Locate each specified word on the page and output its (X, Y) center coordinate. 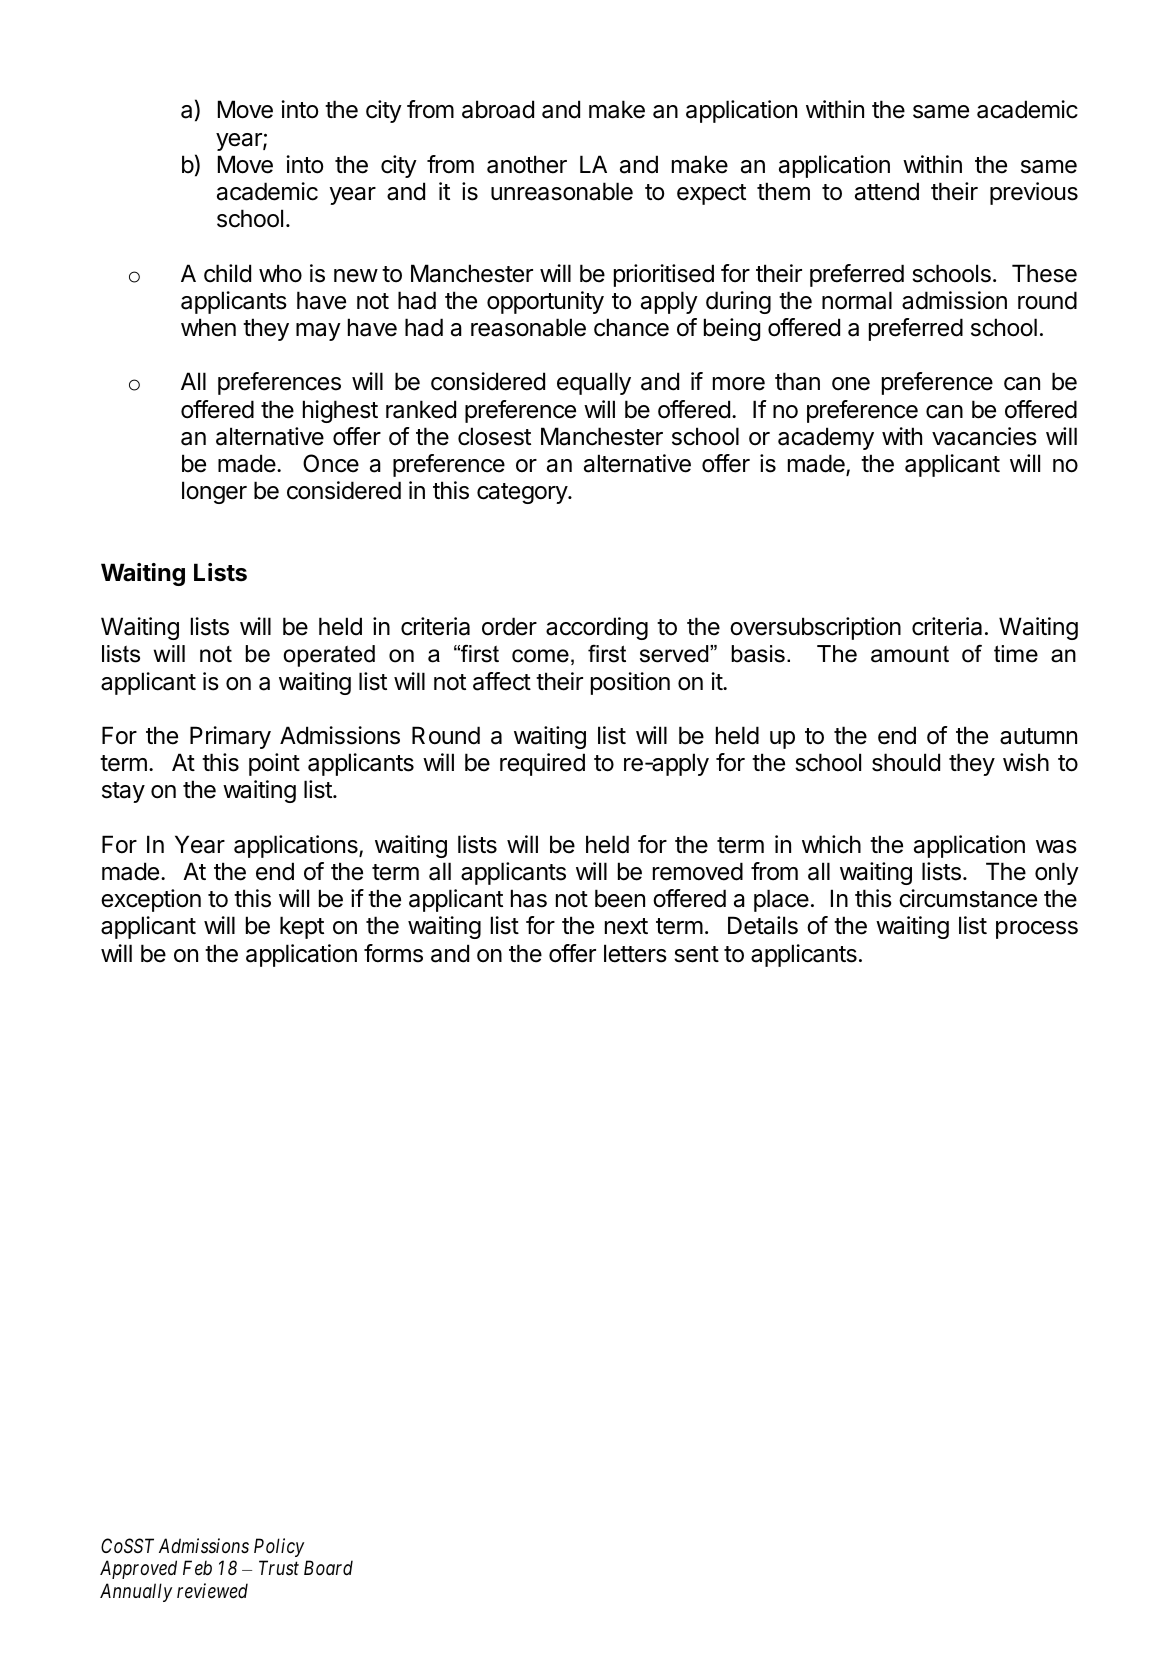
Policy (279, 1547)
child (227, 273)
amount (910, 654)
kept (302, 927)
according (597, 628)
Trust (279, 1567)
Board (328, 1567)
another (527, 164)
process (1037, 930)
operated (329, 656)
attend (887, 191)
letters (635, 953)
